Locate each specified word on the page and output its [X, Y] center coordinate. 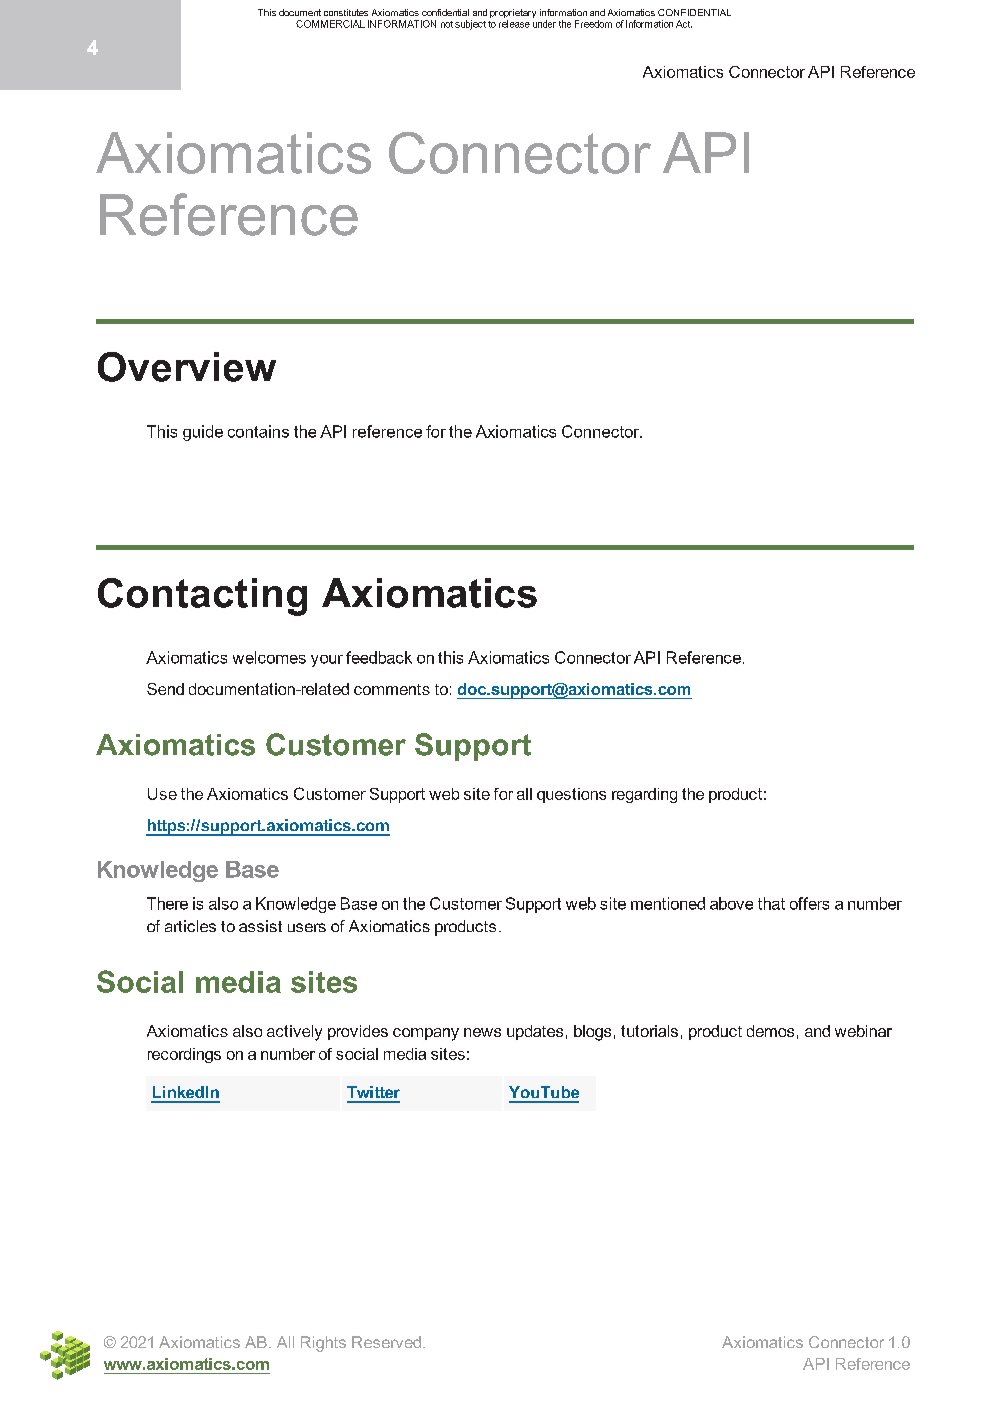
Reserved [386, 1342]
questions [571, 795]
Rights [323, 1344]
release [514, 24]
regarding [644, 795]
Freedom [593, 24]
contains [258, 431]
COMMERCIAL [330, 24]
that [771, 903]
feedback [379, 657]
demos [770, 1031]
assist [260, 926]
